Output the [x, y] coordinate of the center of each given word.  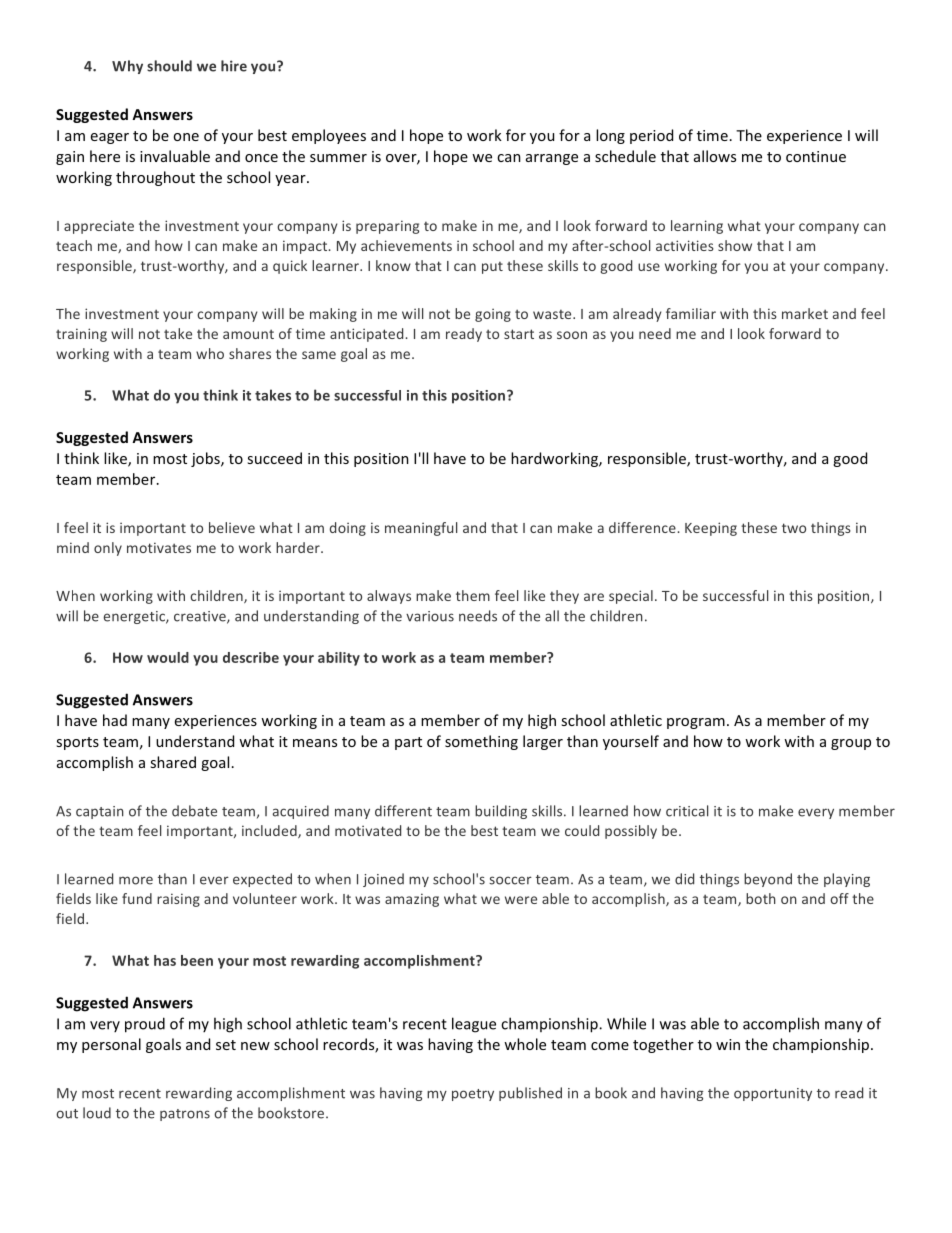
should [169, 66]
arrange [552, 159]
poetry [473, 1095]
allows [715, 156]
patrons [185, 1115]
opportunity [773, 1094]
